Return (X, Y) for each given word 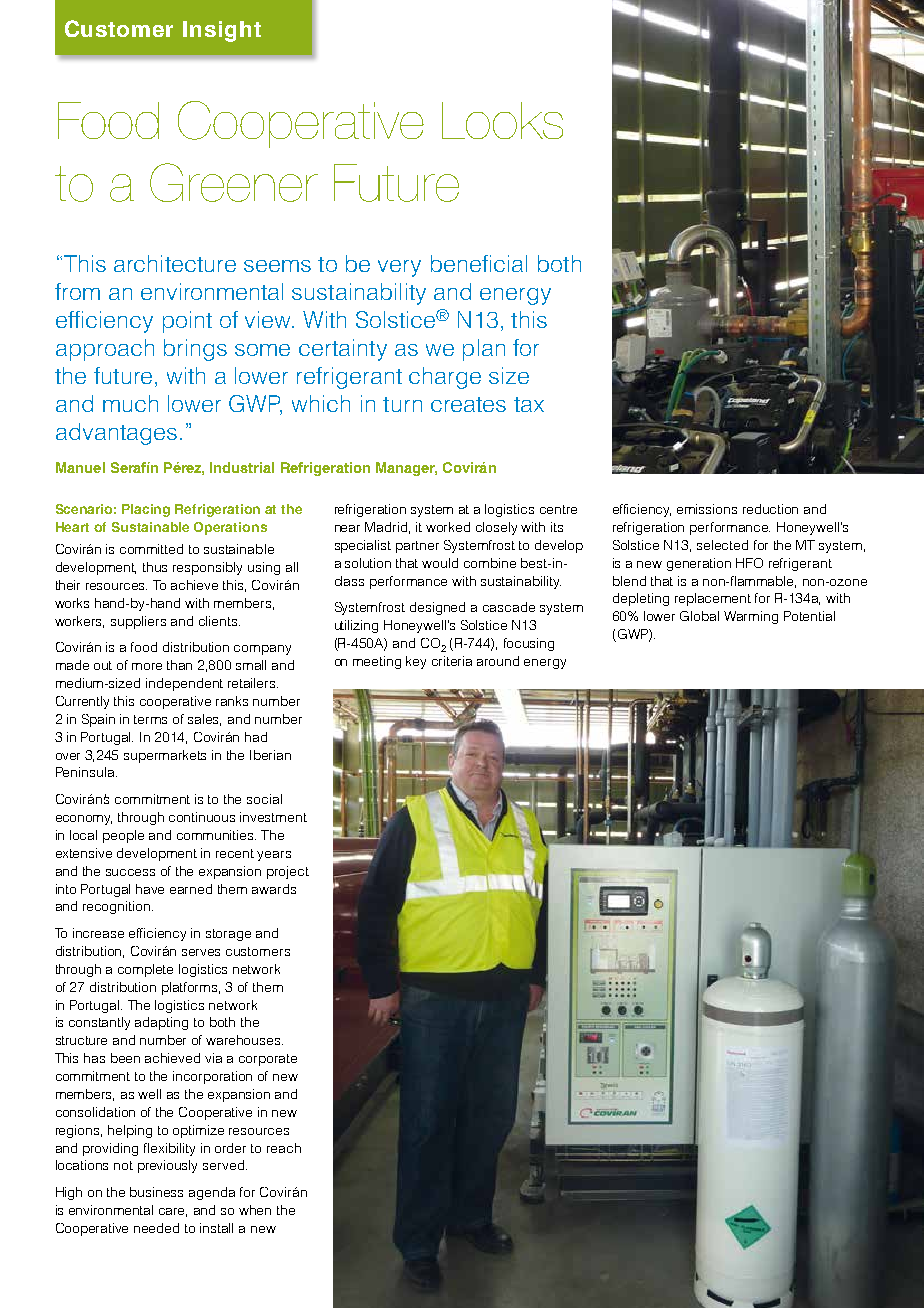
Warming (751, 617)
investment (273, 817)
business (156, 1192)
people (123, 836)
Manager (406, 469)
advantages (116, 434)
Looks (502, 120)
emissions (707, 509)
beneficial (479, 263)
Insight (222, 31)
